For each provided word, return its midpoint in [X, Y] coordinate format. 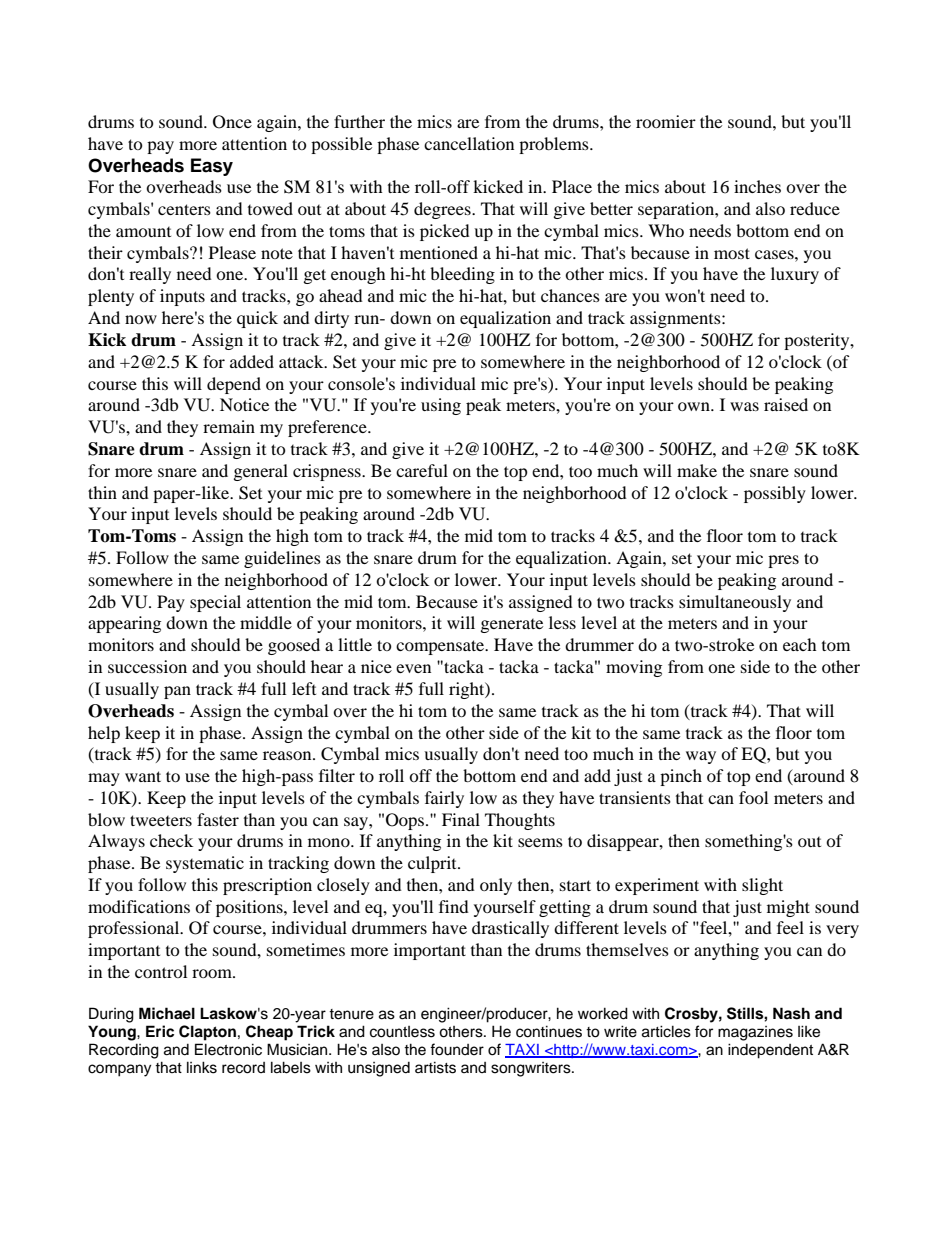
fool [753, 797]
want [143, 776]
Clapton [207, 1033]
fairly [444, 799]
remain [229, 426]
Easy [212, 167]
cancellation [469, 143]
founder [457, 1049]
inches [757, 186]
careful [422, 470]
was [744, 406]
